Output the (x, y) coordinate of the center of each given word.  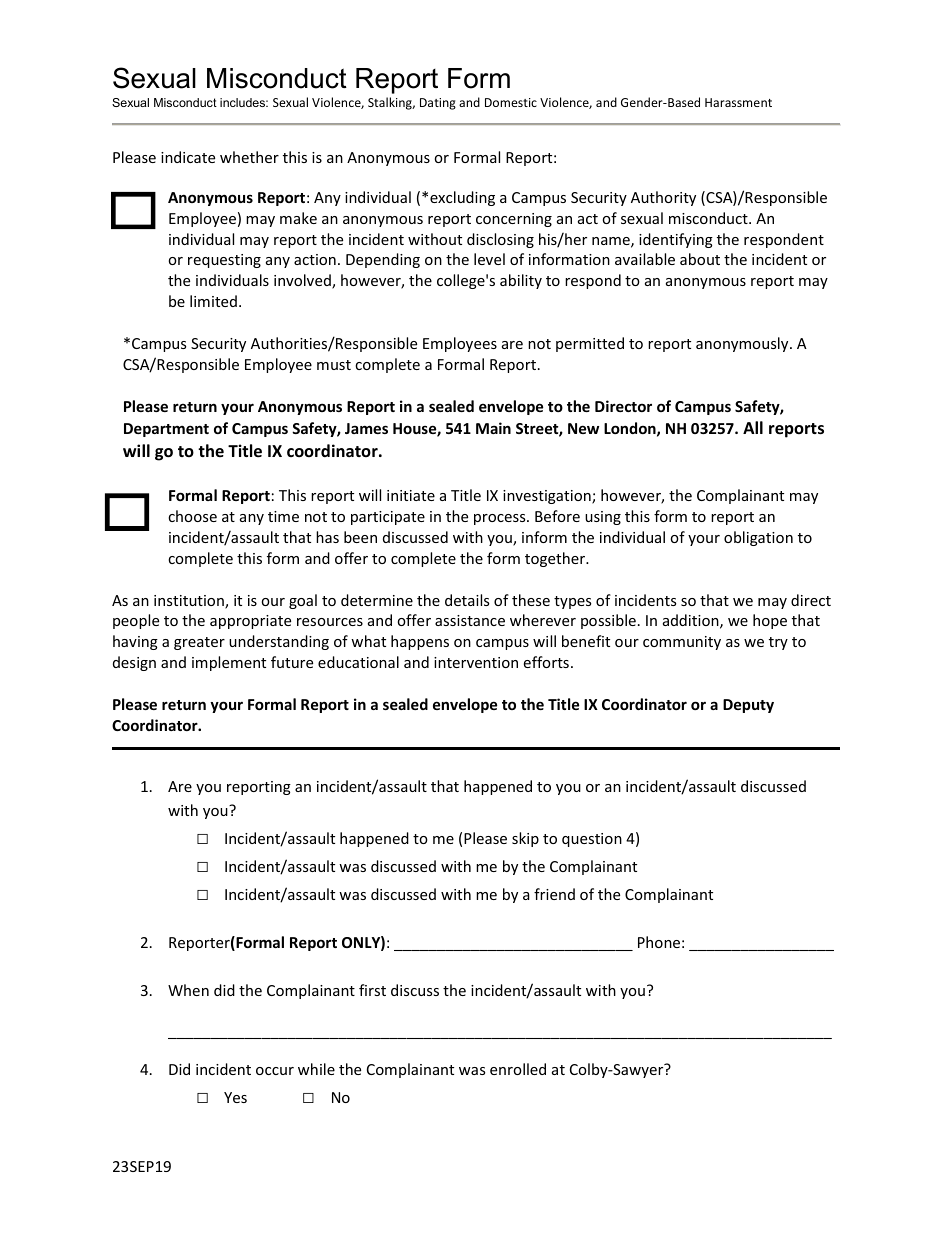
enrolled (518, 1069)
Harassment (738, 102)
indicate (188, 157)
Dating (438, 104)
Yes (235, 1097)
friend (554, 894)
